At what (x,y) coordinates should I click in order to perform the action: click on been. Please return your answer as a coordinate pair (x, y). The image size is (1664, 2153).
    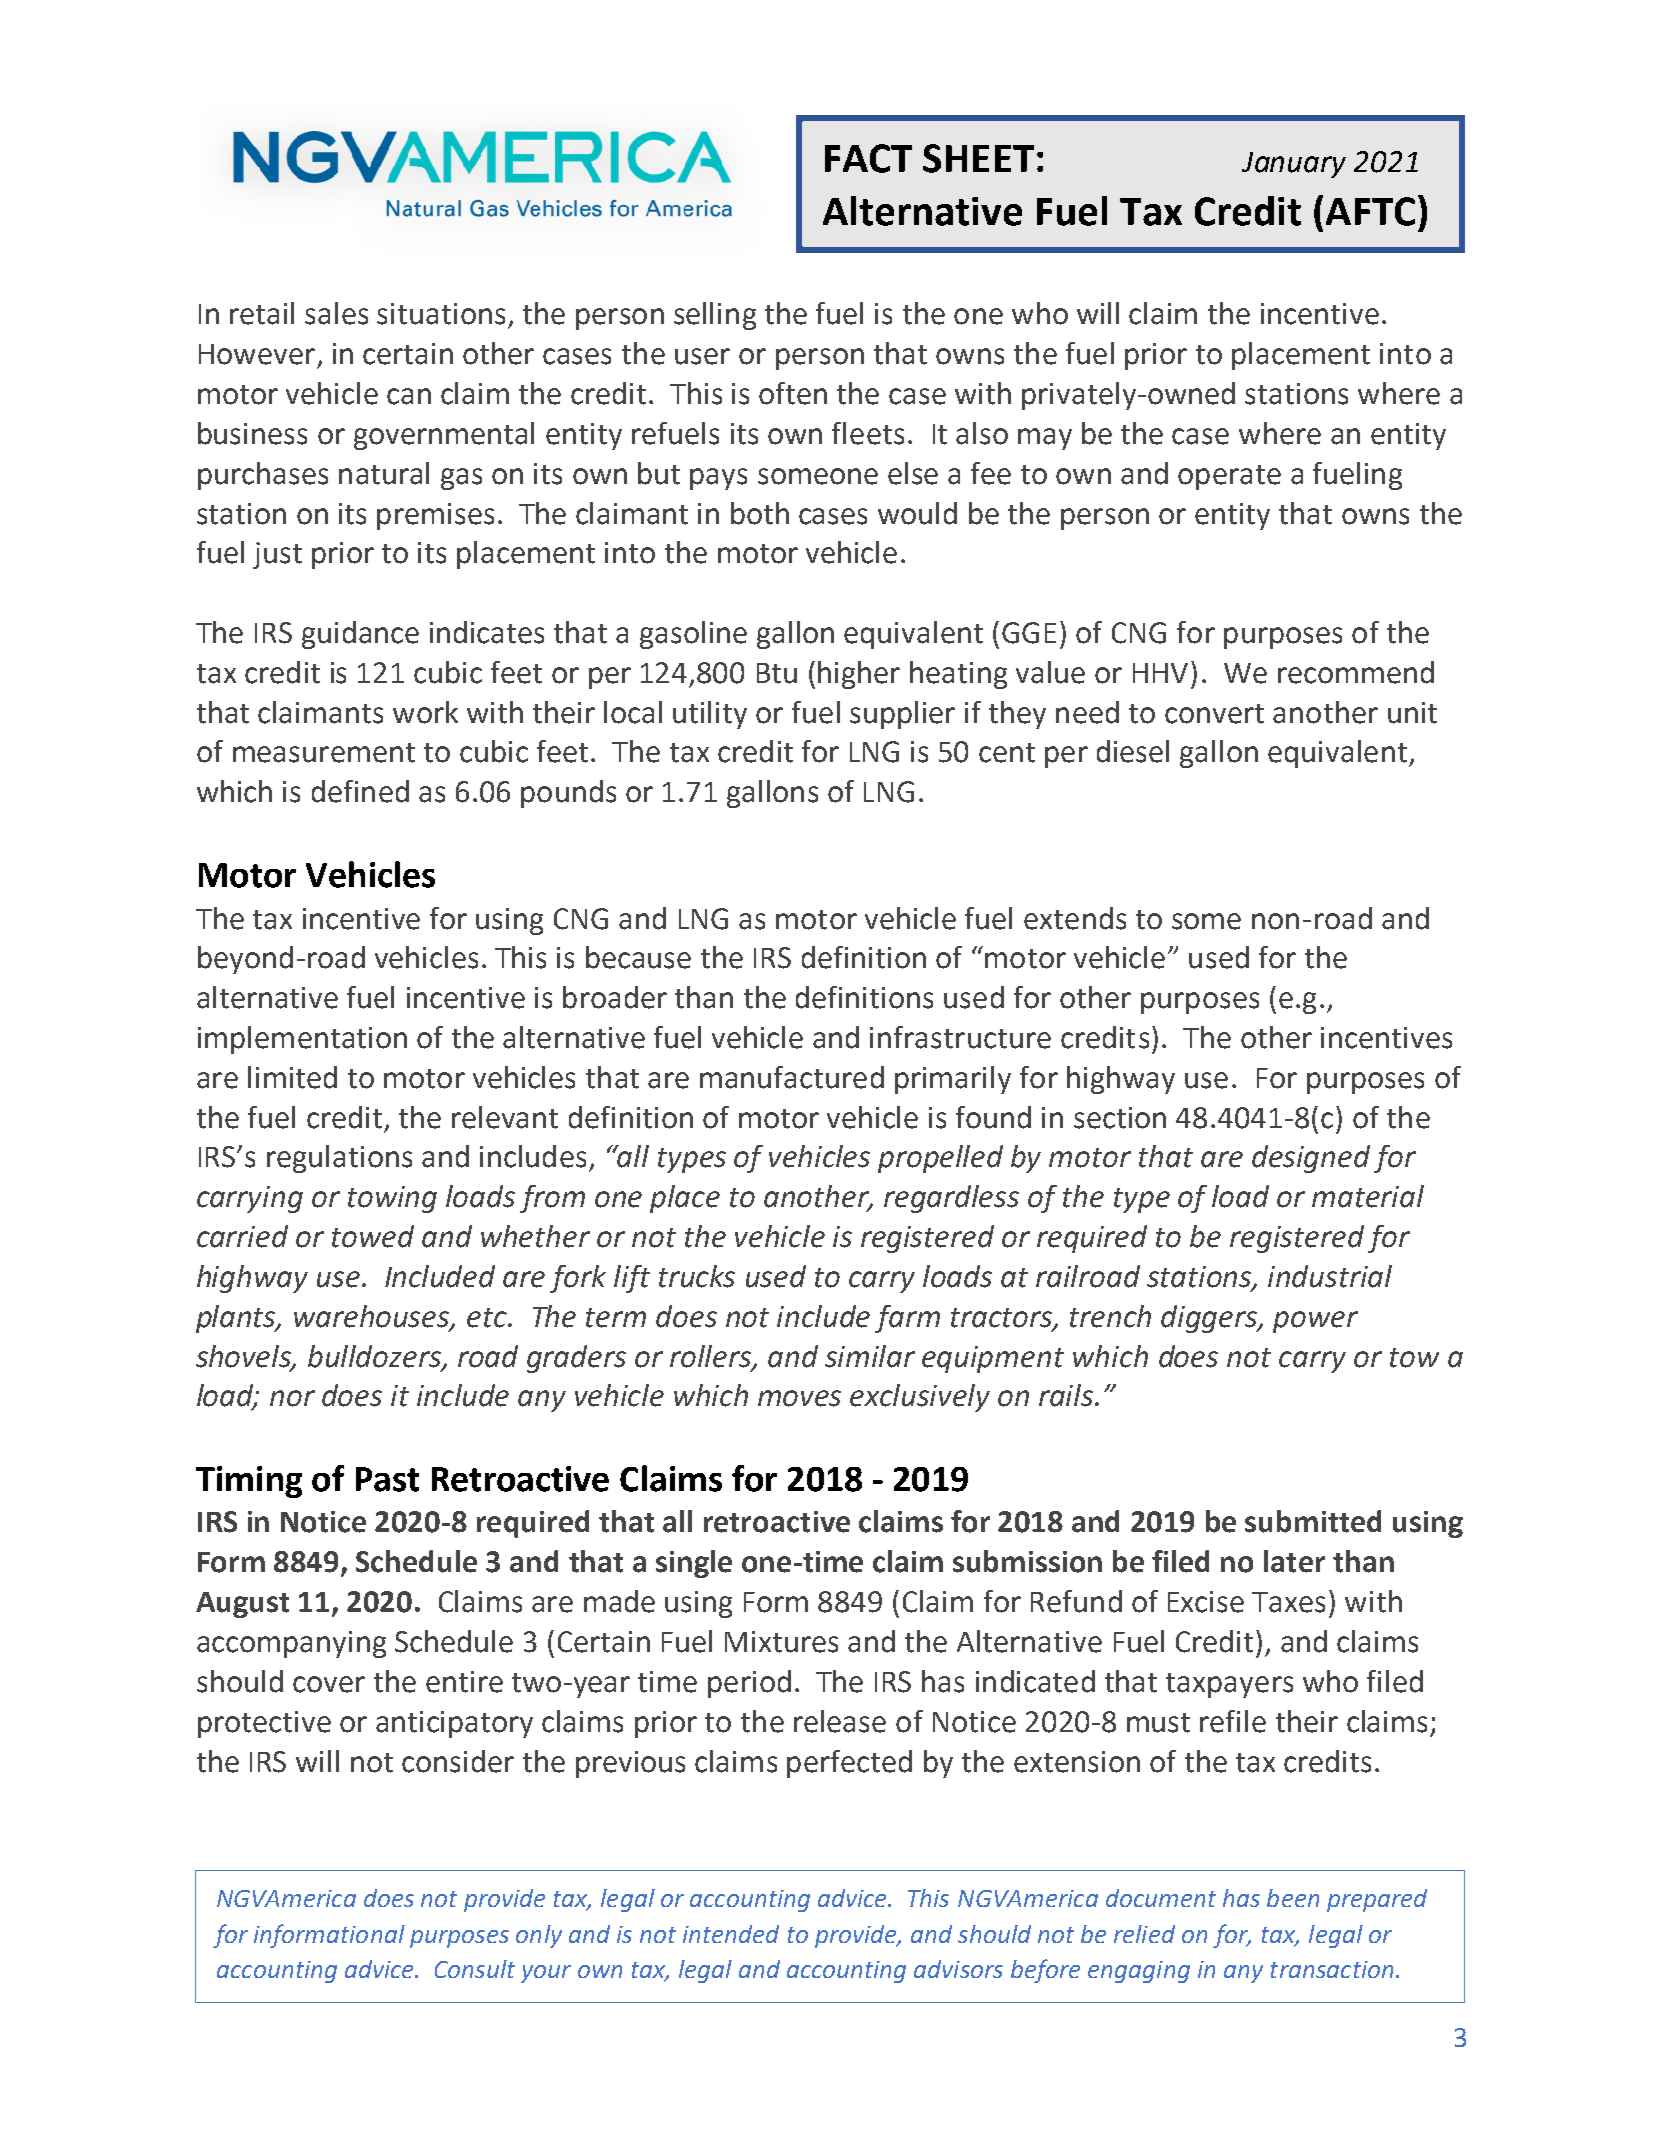
    Looking at the image, I should click on (1293, 1898).
